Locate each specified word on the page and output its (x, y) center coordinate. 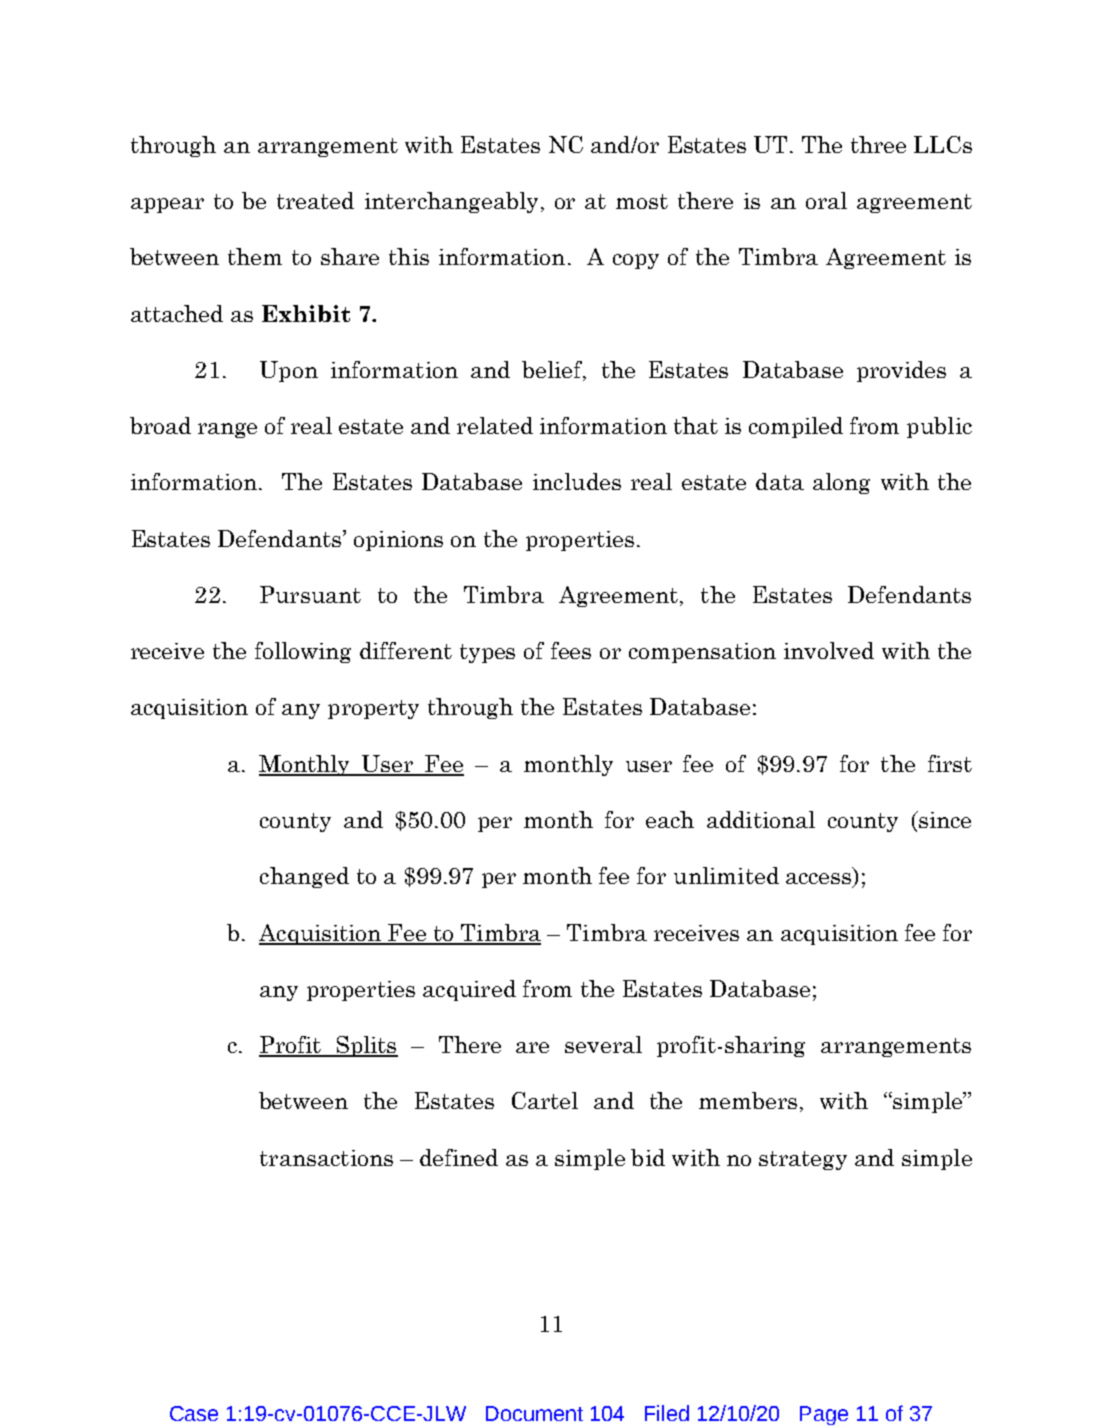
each (670, 819)
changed (304, 877)
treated (315, 200)
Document (534, 1413)
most (642, 201)
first (950, 763)
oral (826, 200)
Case (194, 1413)
